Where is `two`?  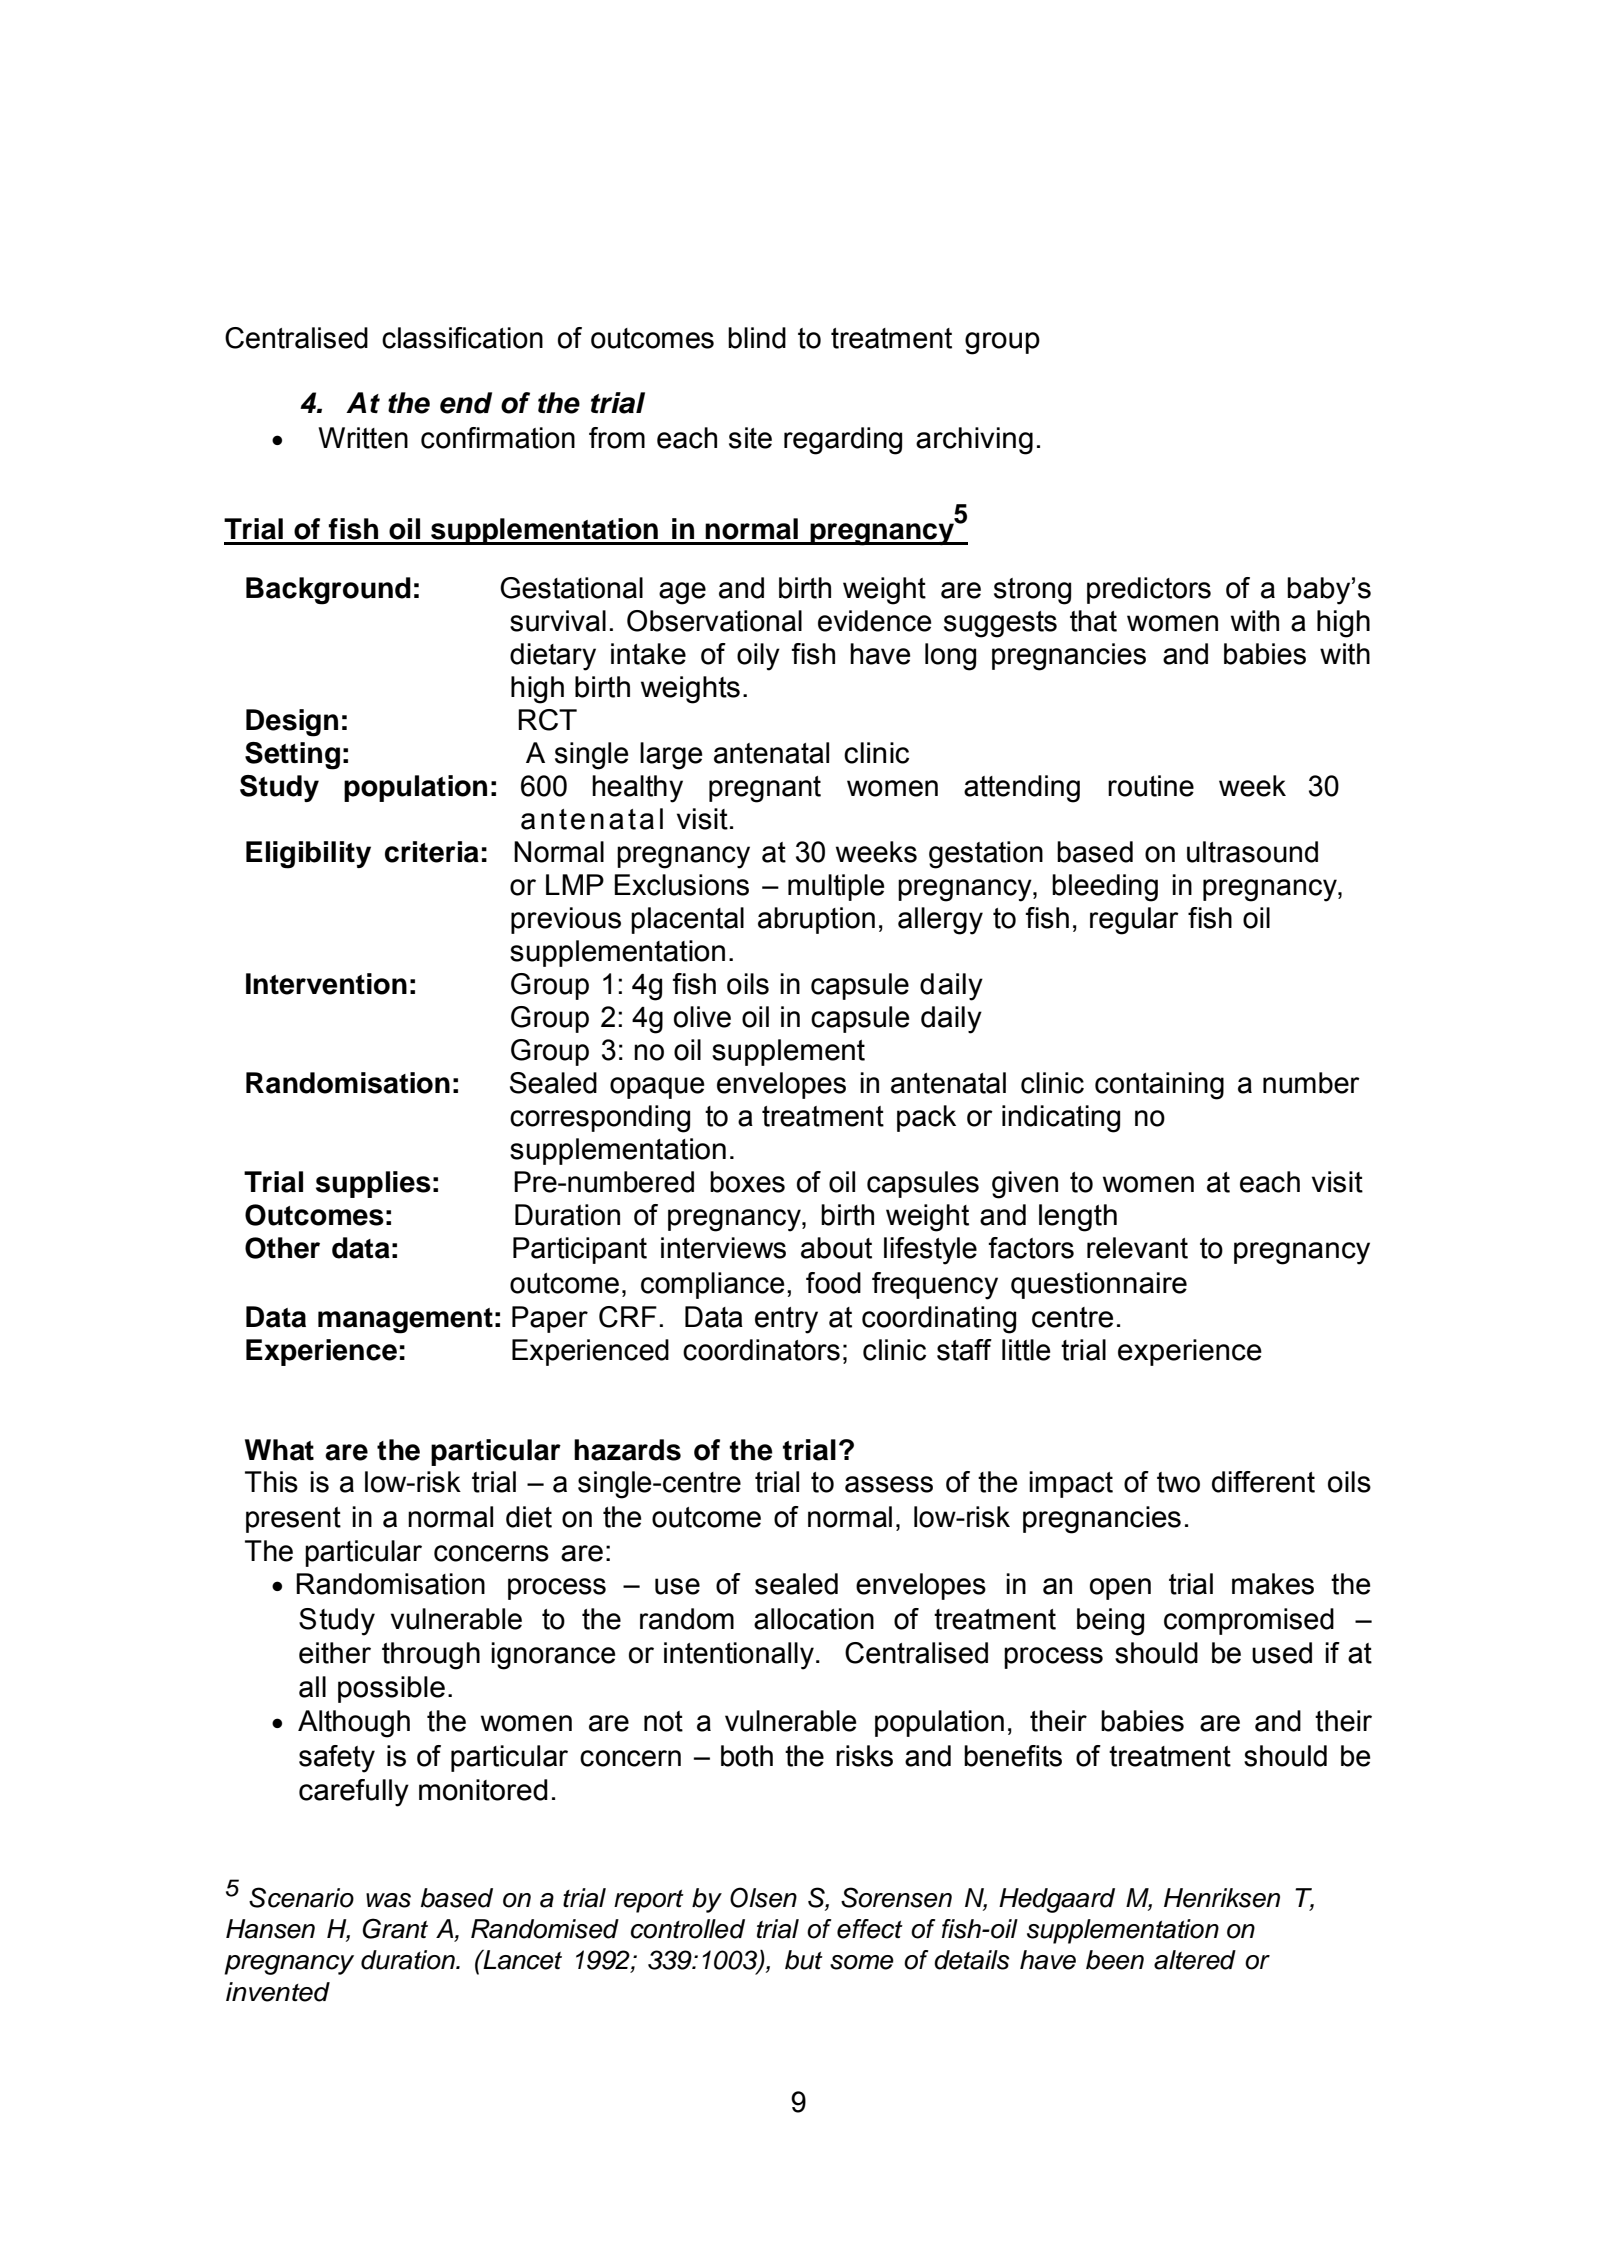
two is located at coordinates (1178, 1482).
